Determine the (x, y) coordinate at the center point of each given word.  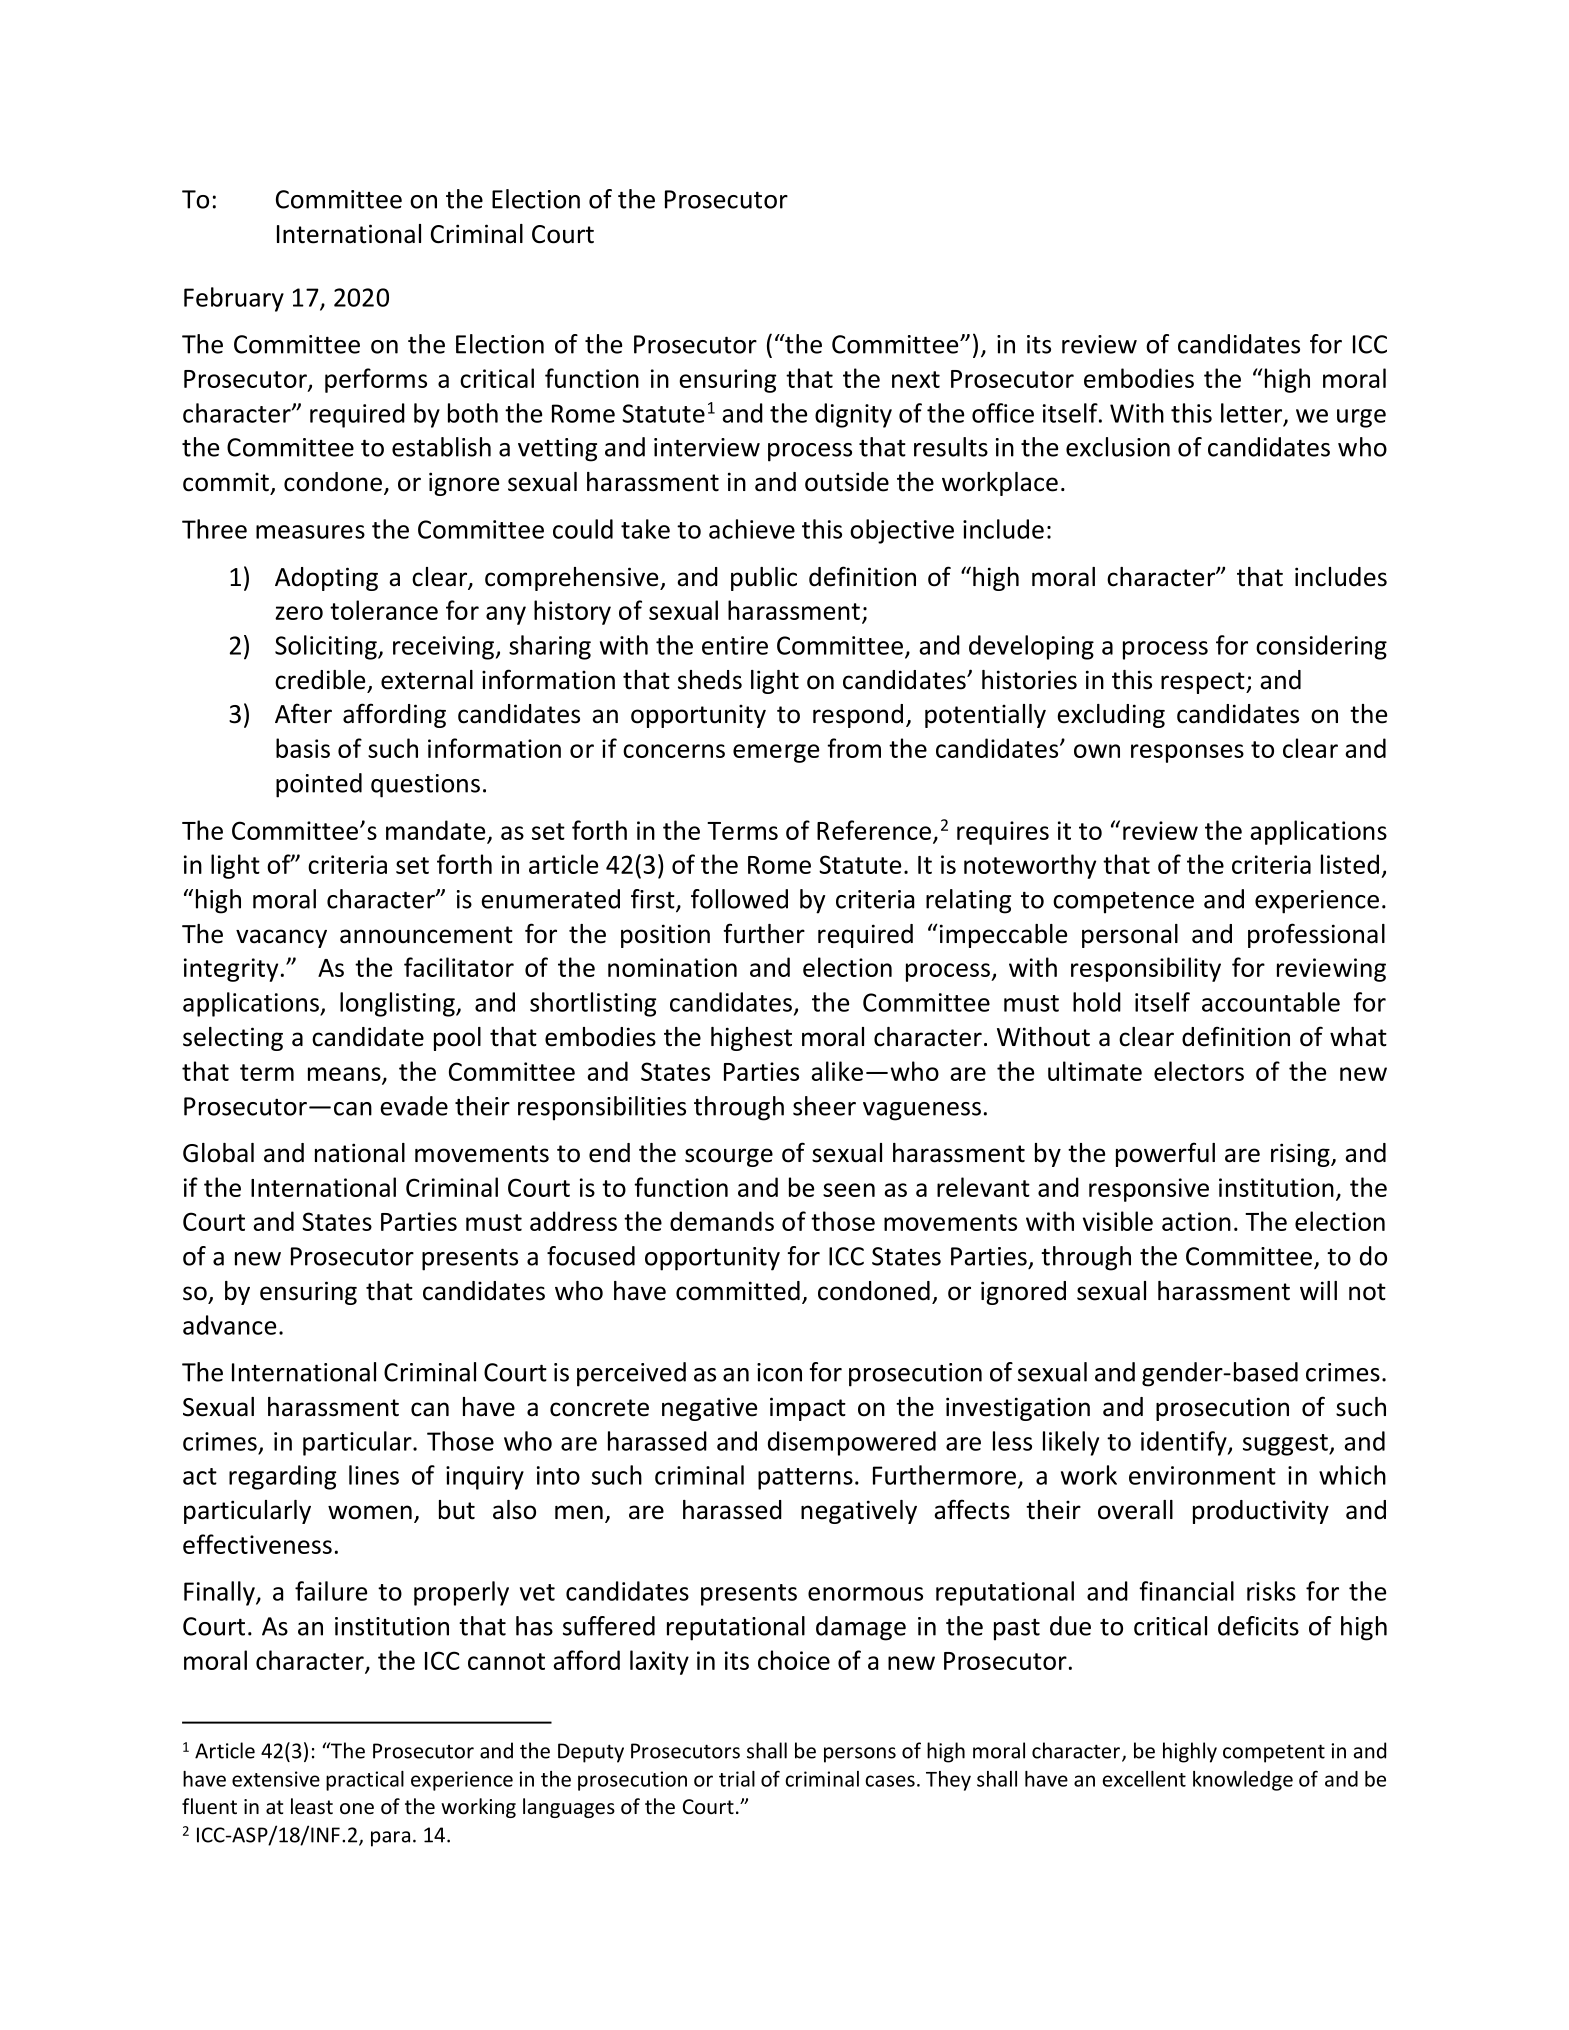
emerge (776, 753)
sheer (824, 1106)
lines (374, 1475)
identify (1185, 1443)
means (345, 1075)
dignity (853, 415)
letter (1253, 414)
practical (365, 1781)
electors (1199, 1071)
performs (376, 380)
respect (1204, 683)
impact (808, 1409)
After (303, 713)
